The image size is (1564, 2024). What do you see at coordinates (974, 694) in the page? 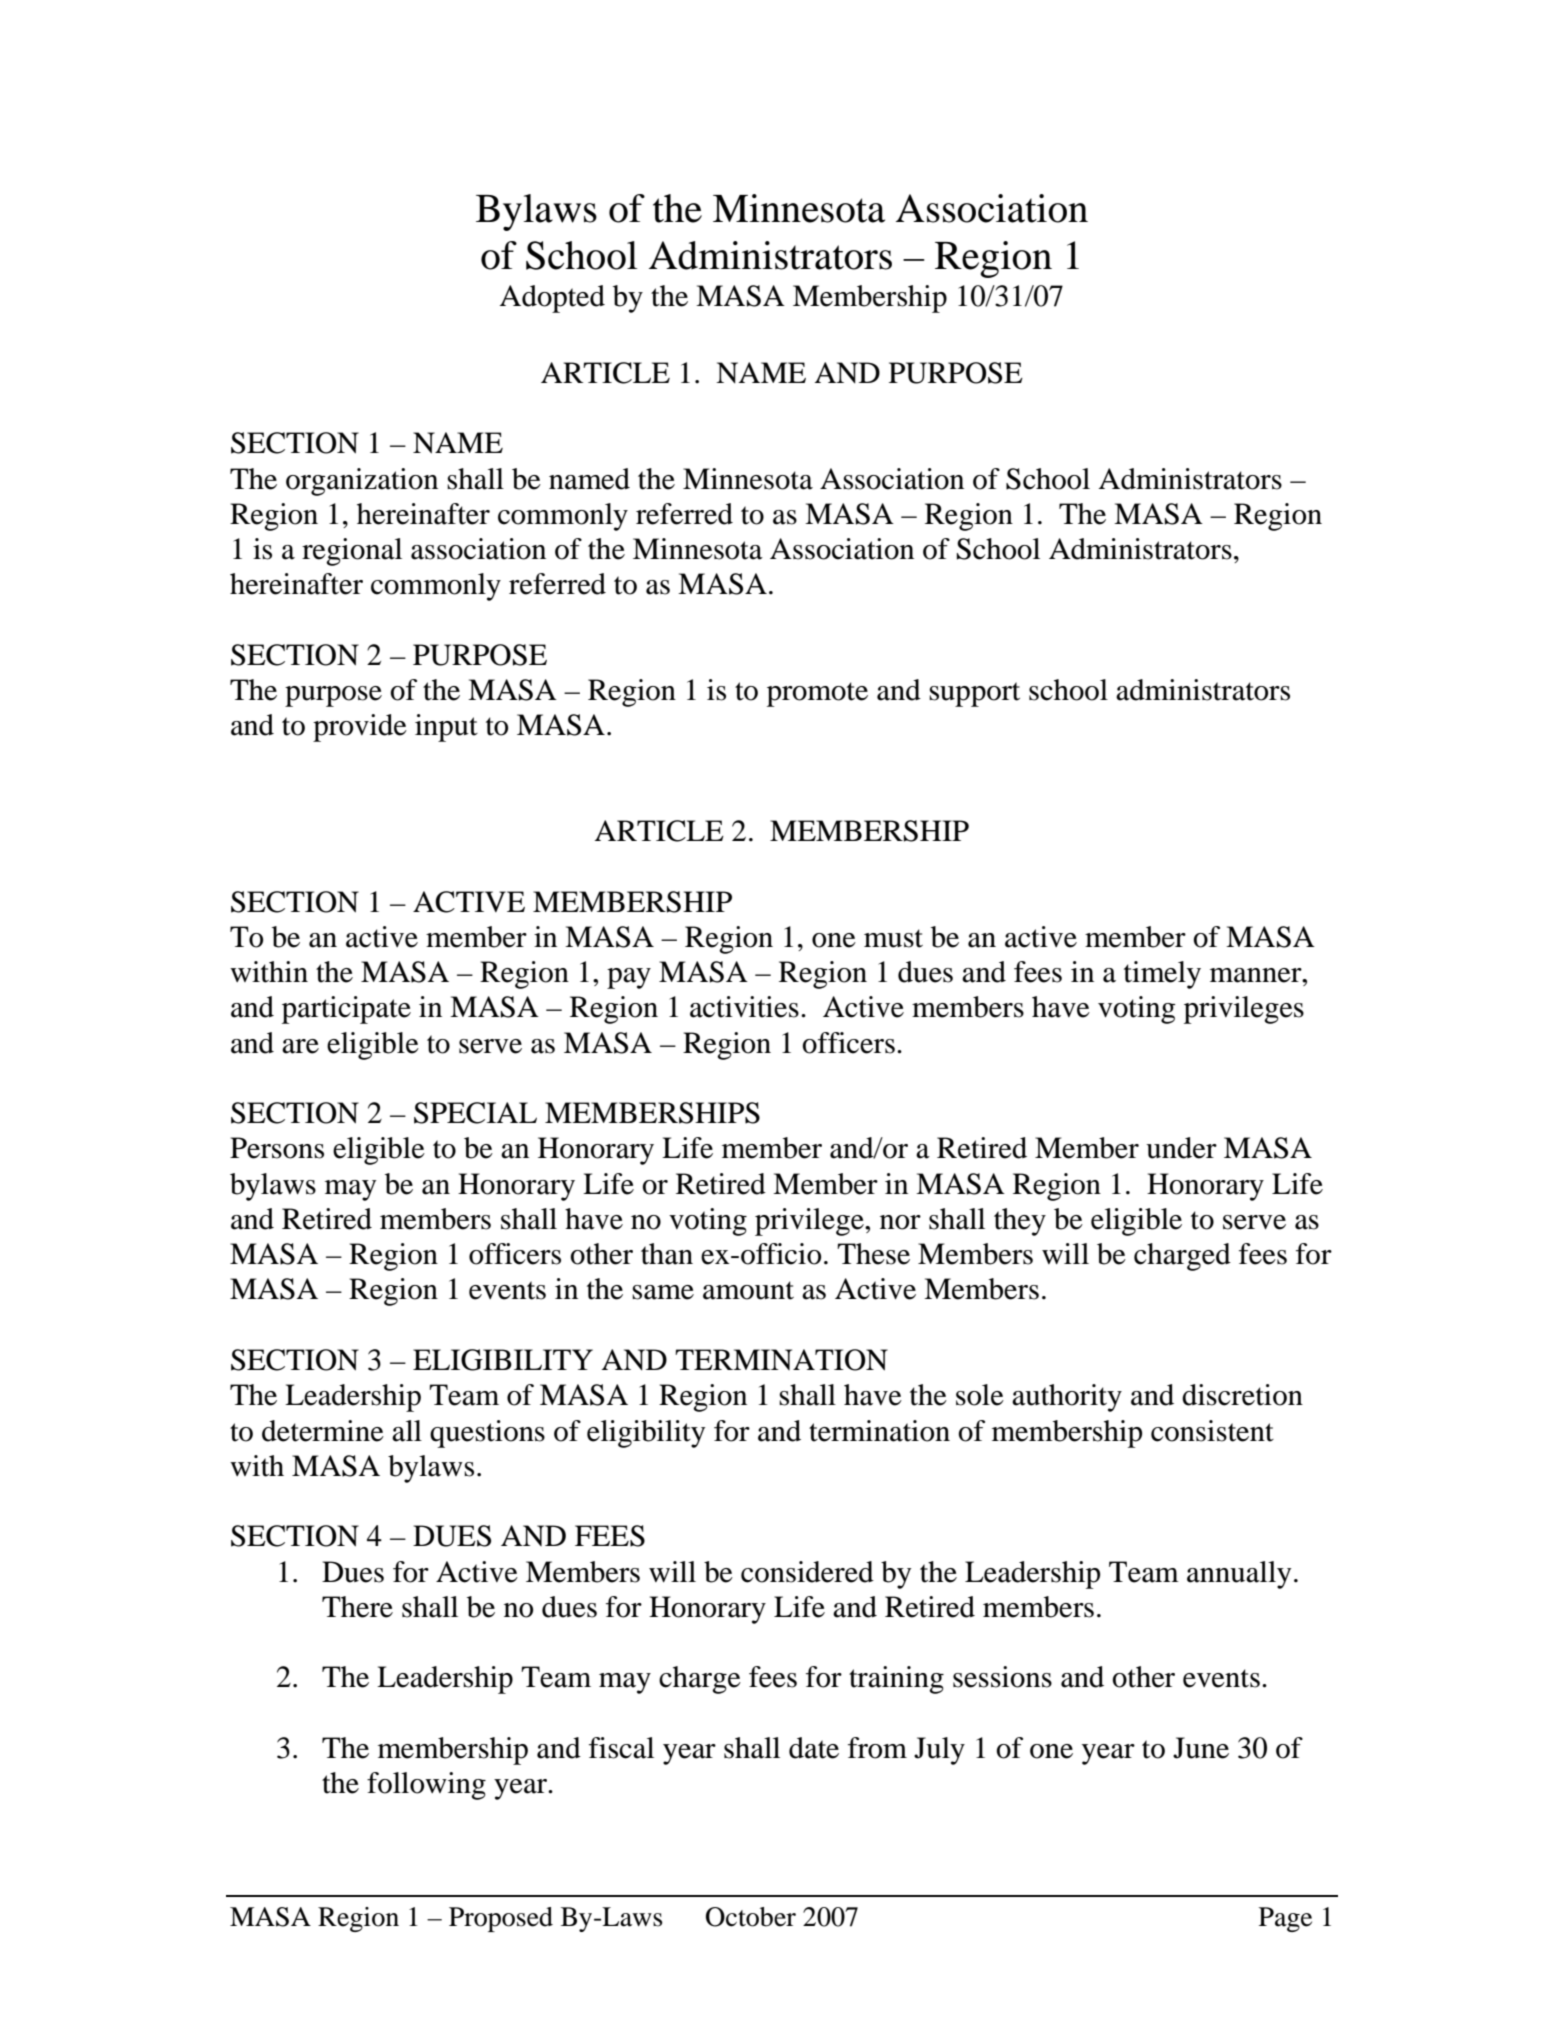
I see `support` at bounding box center [974, 694].
